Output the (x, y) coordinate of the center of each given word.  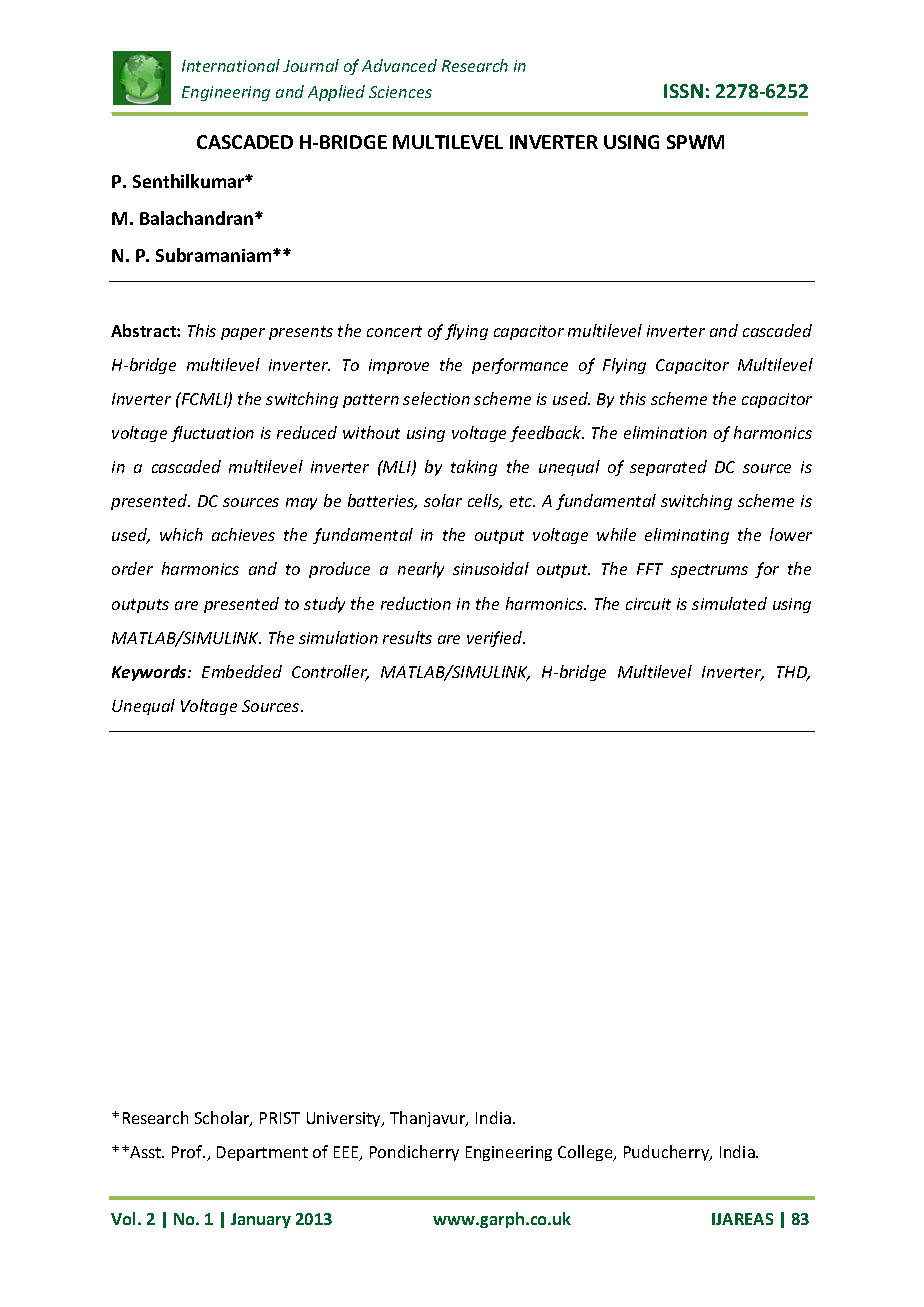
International (231, 65)
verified (496, 639)
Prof (188, 1151)
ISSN (683, 91)
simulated (729, 603)
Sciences (400, 92)
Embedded (242, 671)
